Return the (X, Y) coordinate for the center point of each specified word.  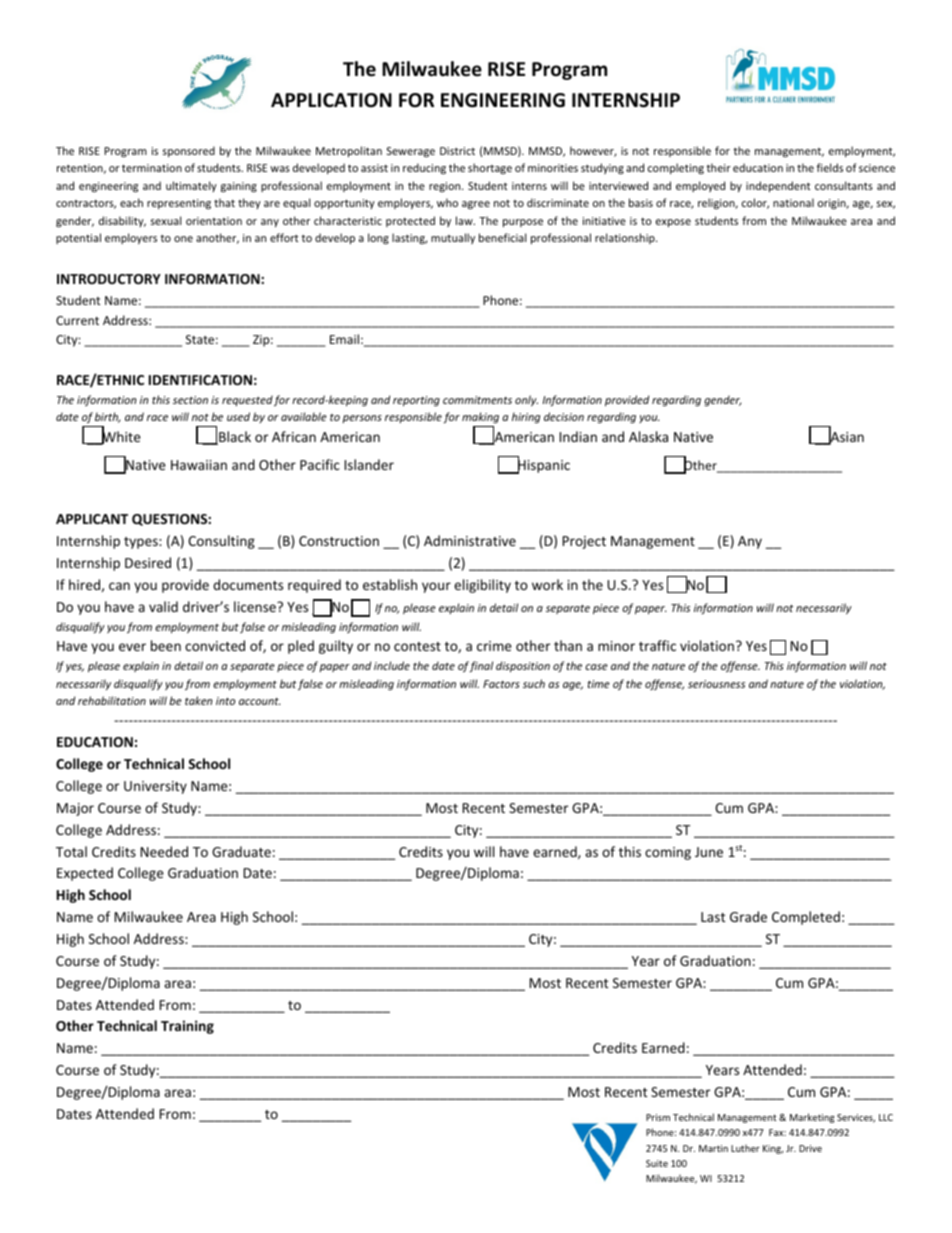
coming (668, 853)
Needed (164, 851)
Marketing (812, 1118)
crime (494, 646)
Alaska (648, 436)
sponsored (189, 151)
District (457, 151)
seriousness (716, 684)
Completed (806, 918)
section (190, 400)
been (166, 645)
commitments (477, 400)
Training (187, 1027)
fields (829, 167)
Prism (658, 1117)
